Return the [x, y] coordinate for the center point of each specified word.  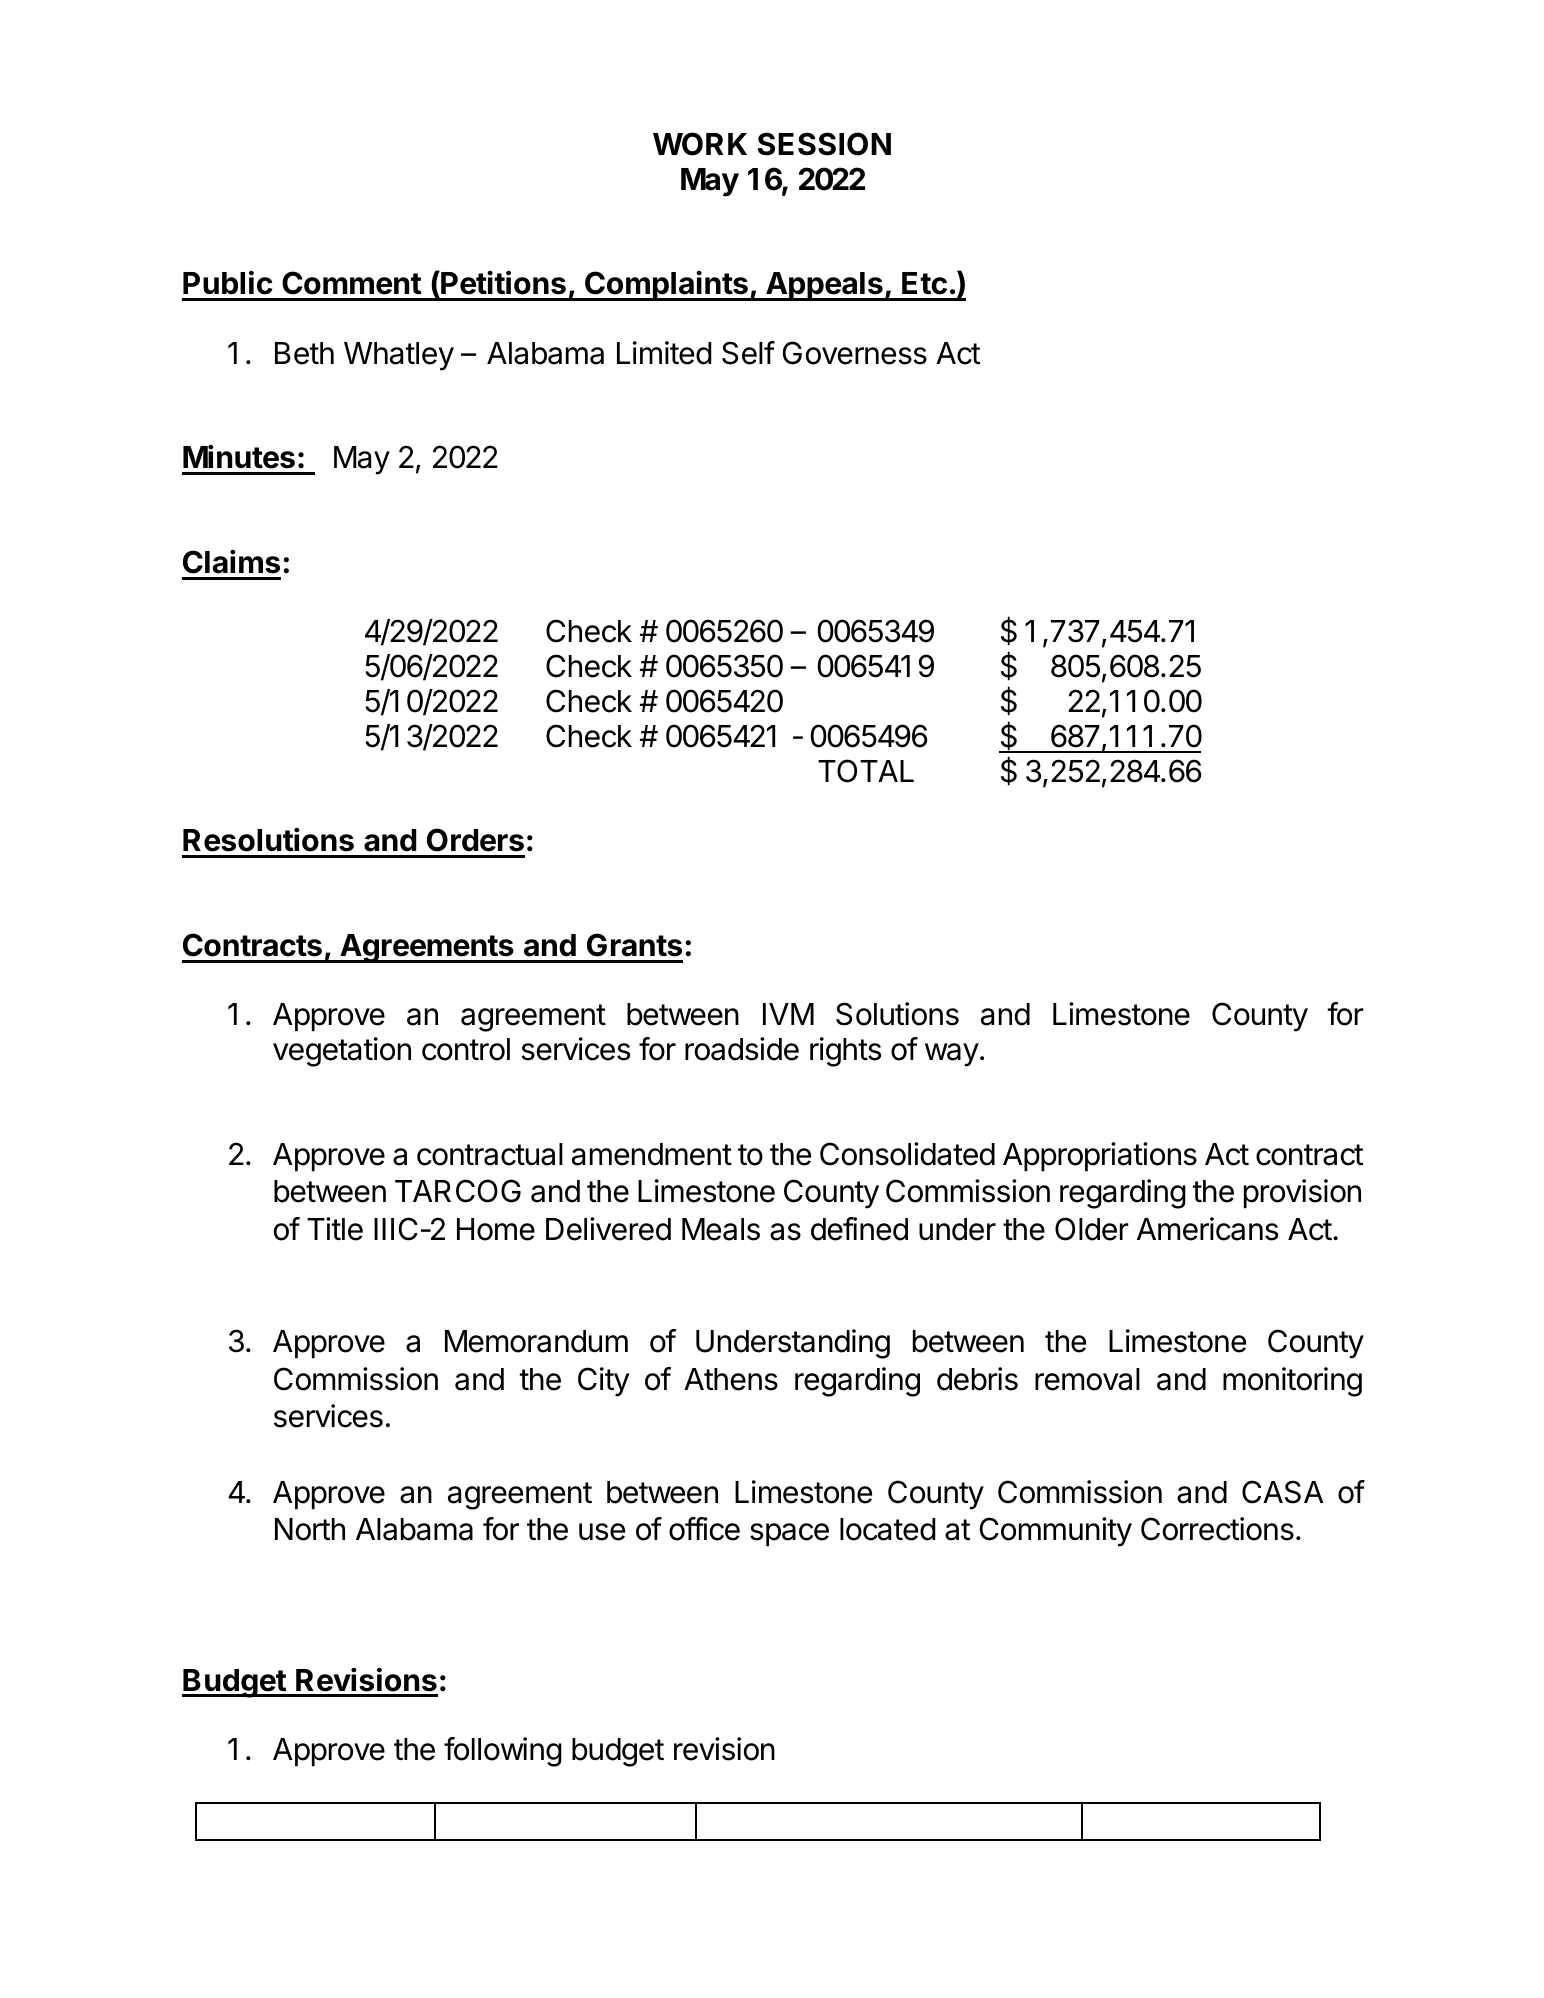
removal [1087, 1379]
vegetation [342, 1052]
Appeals [824, 286]
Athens [731, 1379]
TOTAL [866, 771]
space [789, 1534]
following [503, 1752]
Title [335, 1229]
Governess [855, 353]
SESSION [824, 144]
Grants [634, 945]
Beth [304, 353]
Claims [231, 562]
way [952, 1055]
